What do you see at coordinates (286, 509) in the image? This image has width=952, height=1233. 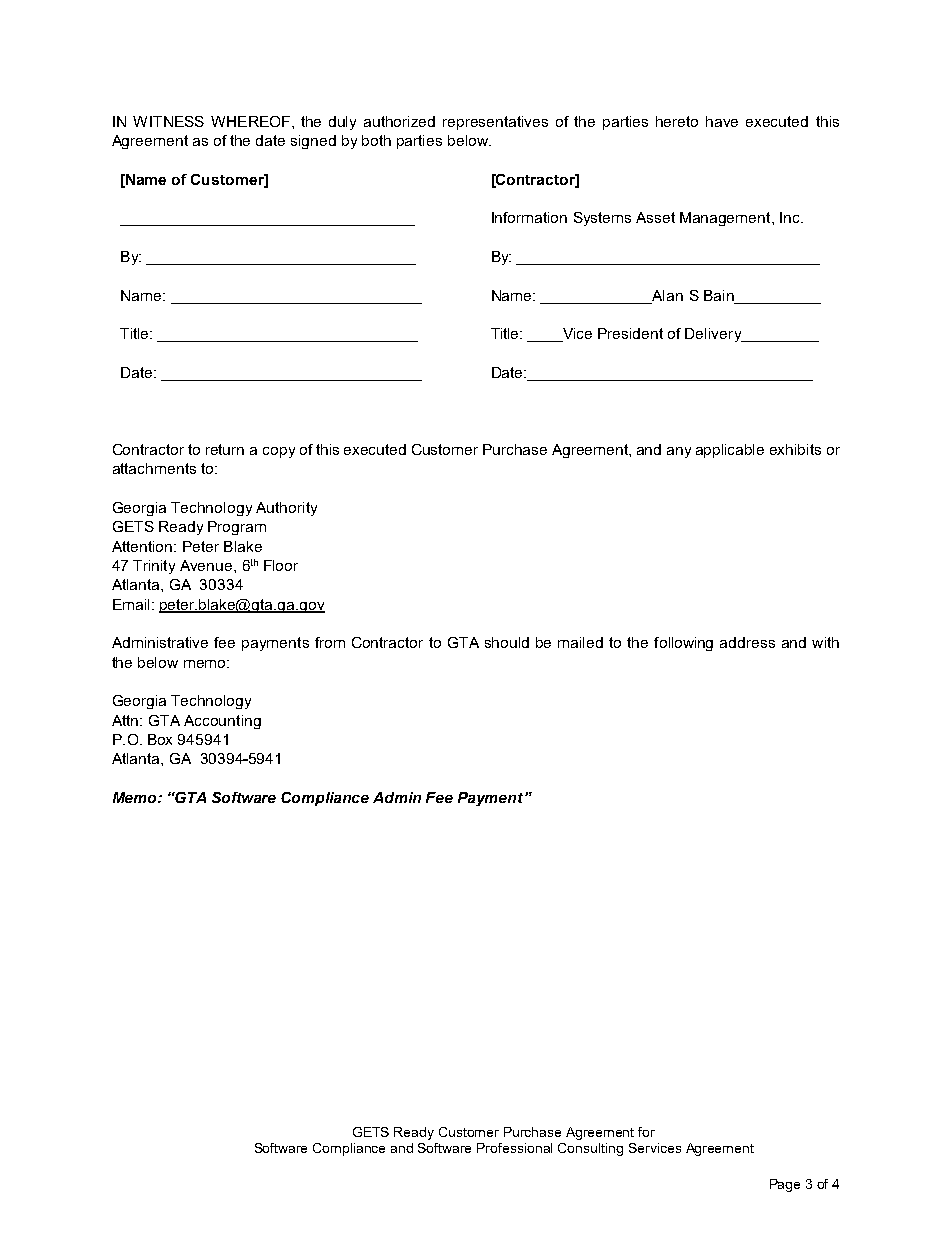 I see `Authority` at bounding box center [286, 509].
